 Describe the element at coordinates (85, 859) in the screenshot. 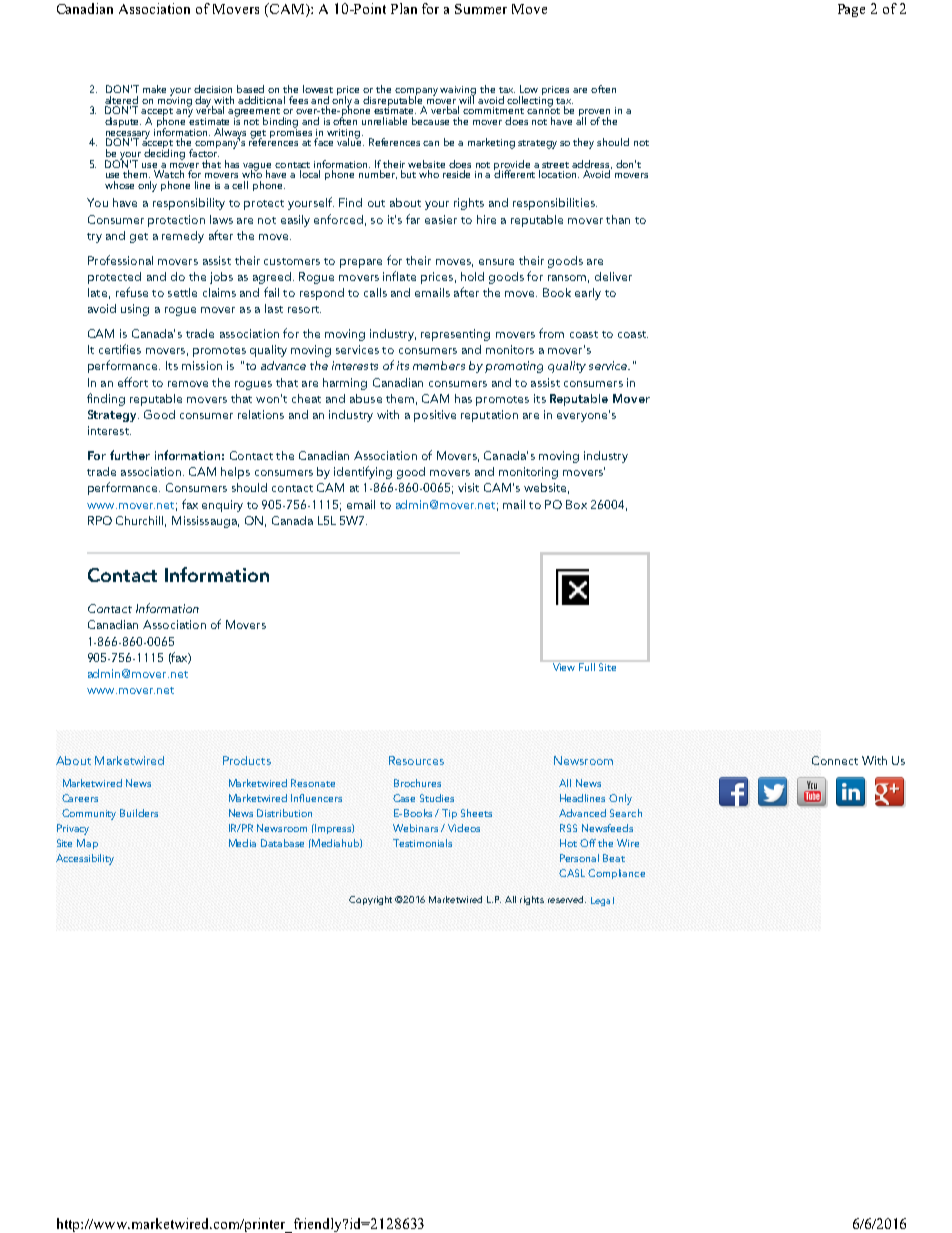

I see `Accessibility` at that location.
